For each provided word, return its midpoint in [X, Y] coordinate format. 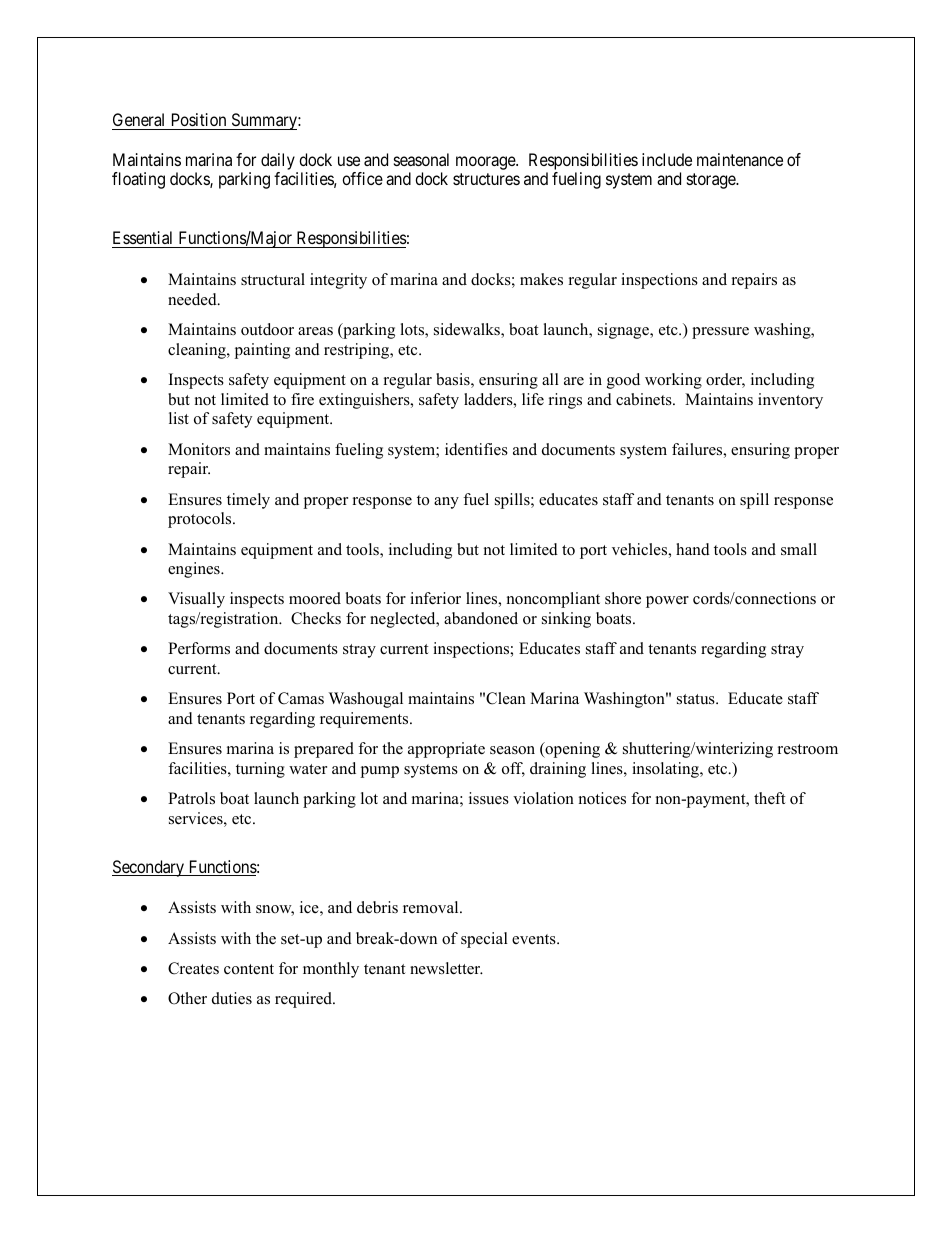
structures [486, 179]
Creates [193, 968]
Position [199, 119]
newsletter [446, 968]
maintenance [740, 159]
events [535, 939]
